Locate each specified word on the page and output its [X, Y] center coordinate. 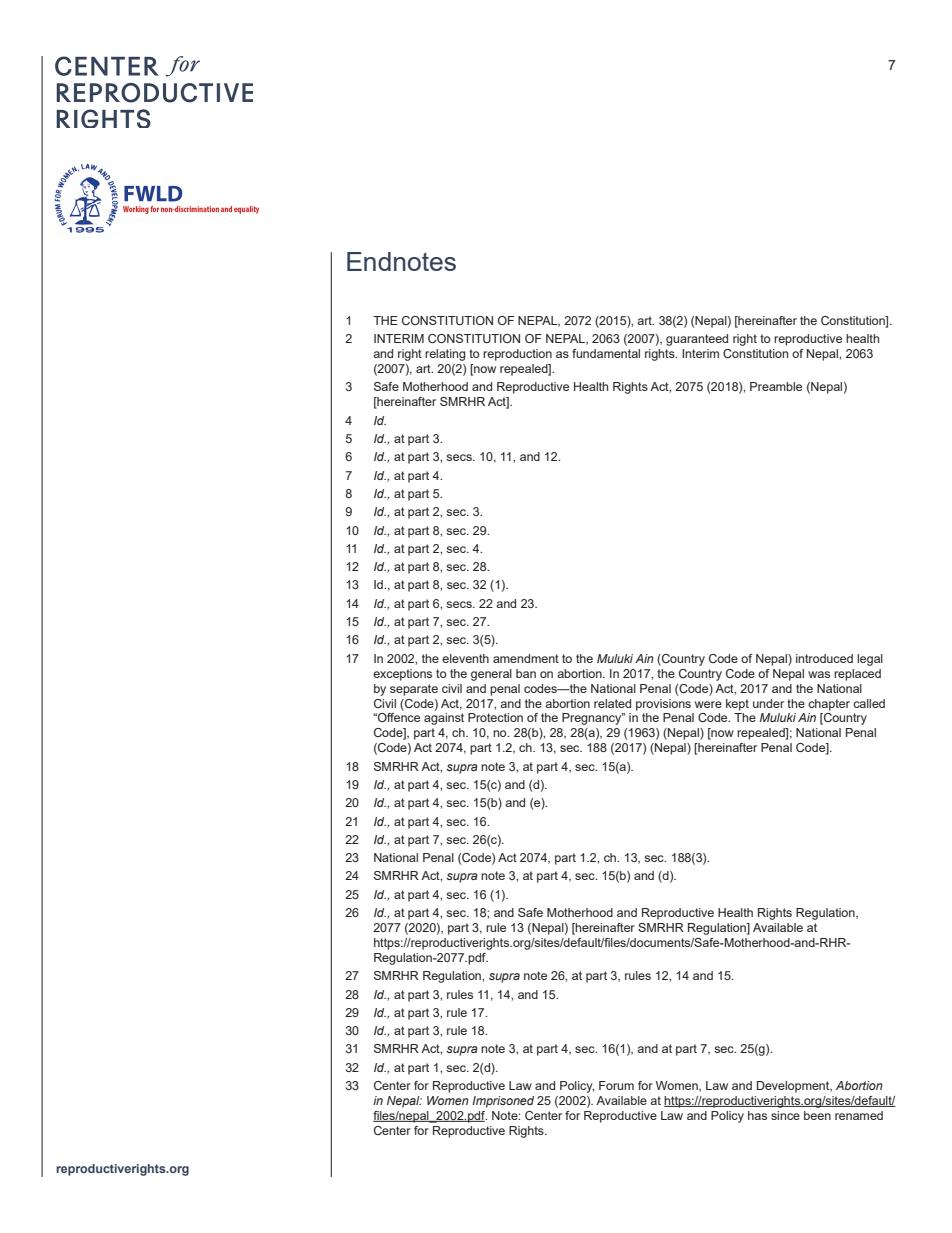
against [444, 719]
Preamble [776, 386]
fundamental [606, 353]
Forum [616, 1085]
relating [445, 355]
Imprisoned [503, 1102]
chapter [829, 705]
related [612, 703]
